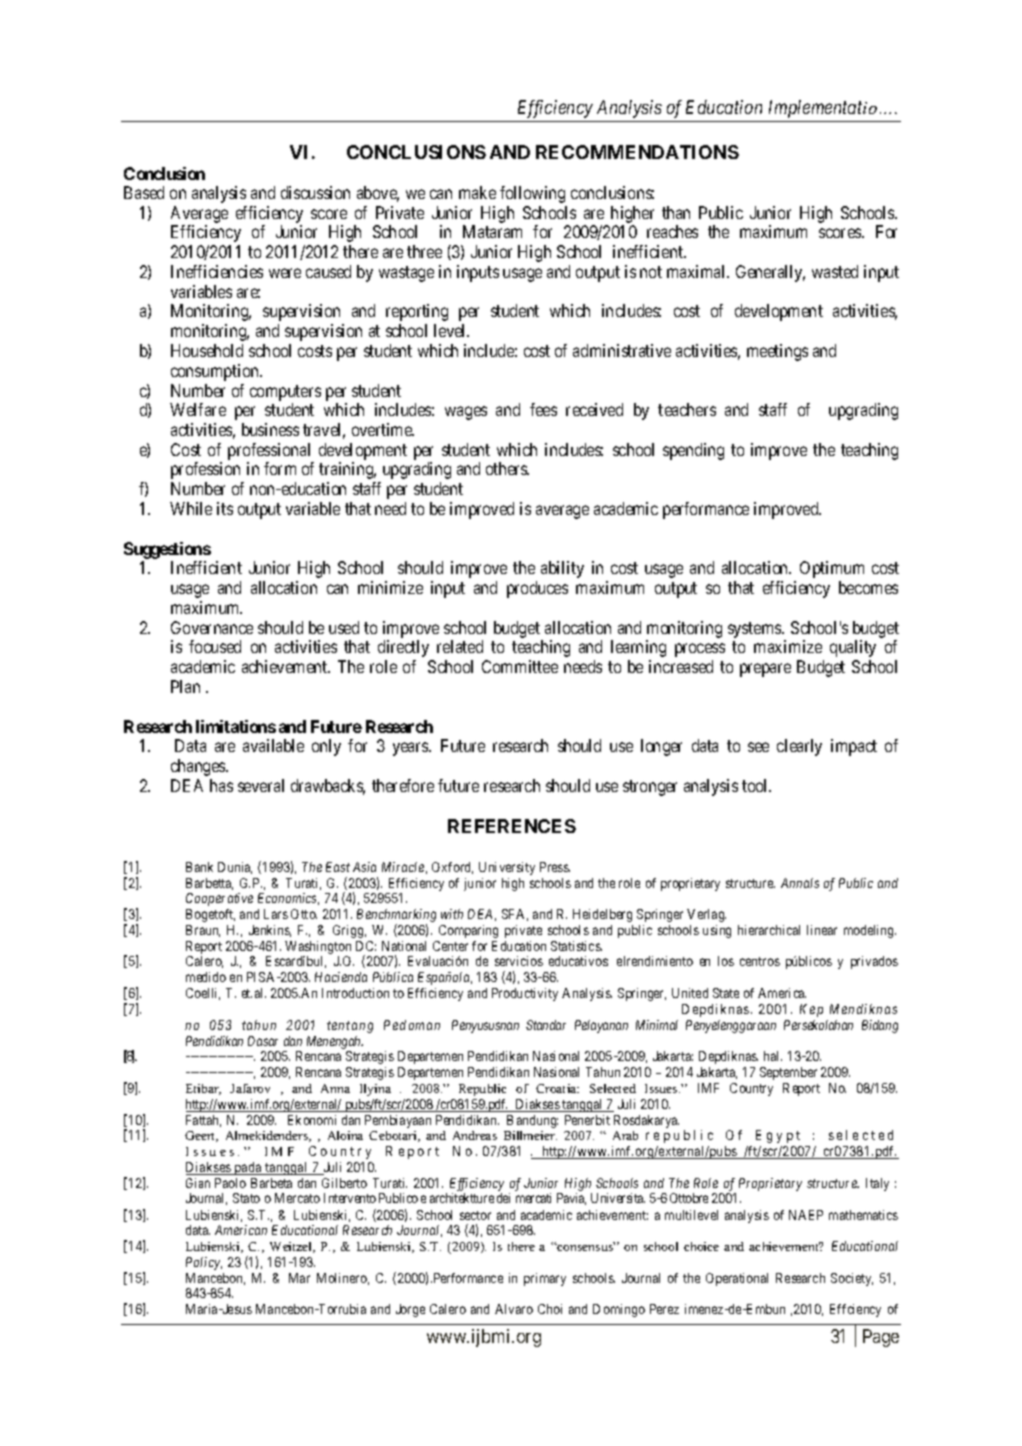 The height and width of the document is (1446, 1022). I want to click on following, so click(532, 194).
